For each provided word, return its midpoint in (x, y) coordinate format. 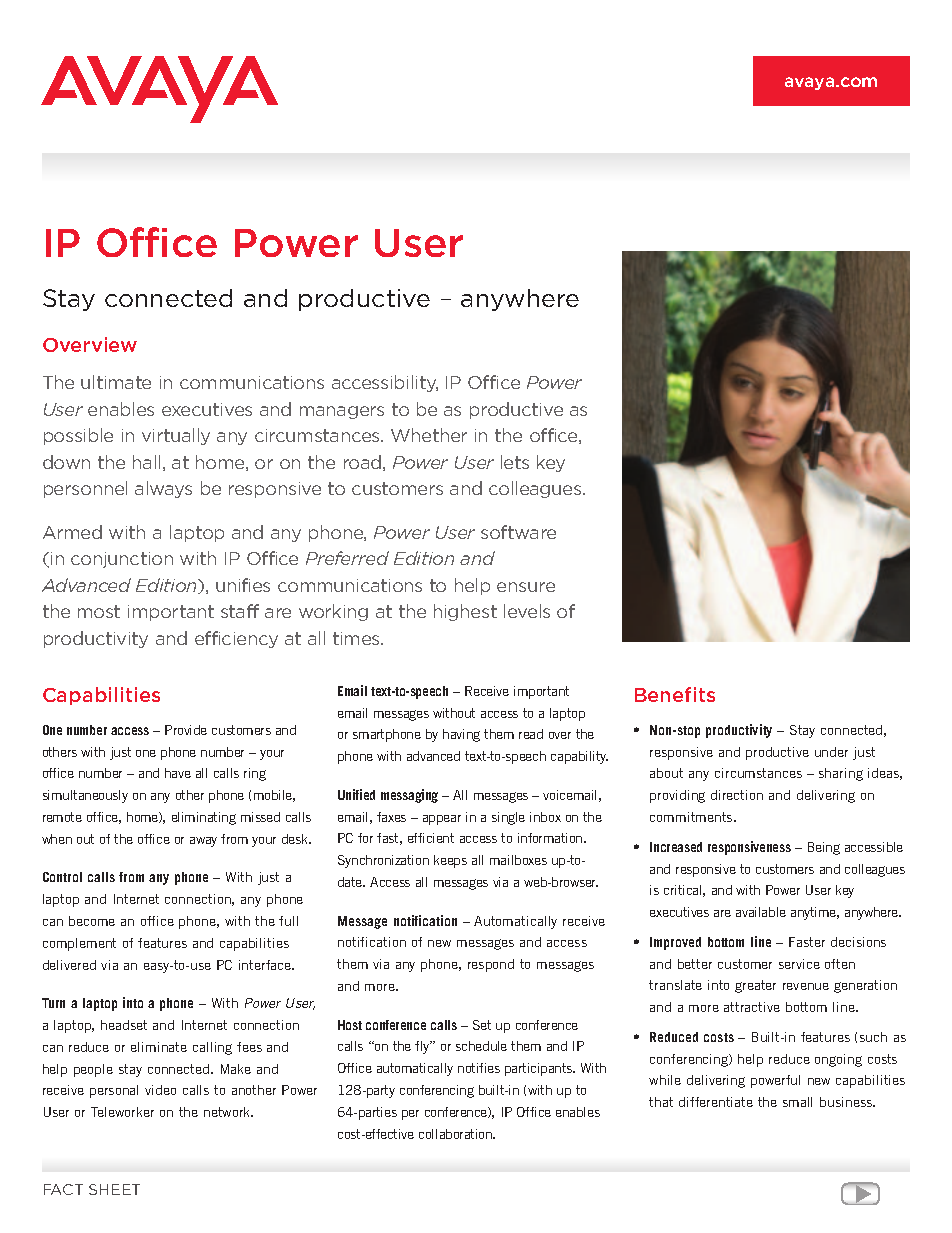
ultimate (116, 382)
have (178, 773)
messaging (409, 796)
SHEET (114, 1189)
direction (737, 795)
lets (515, 462)
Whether (429, 435)
